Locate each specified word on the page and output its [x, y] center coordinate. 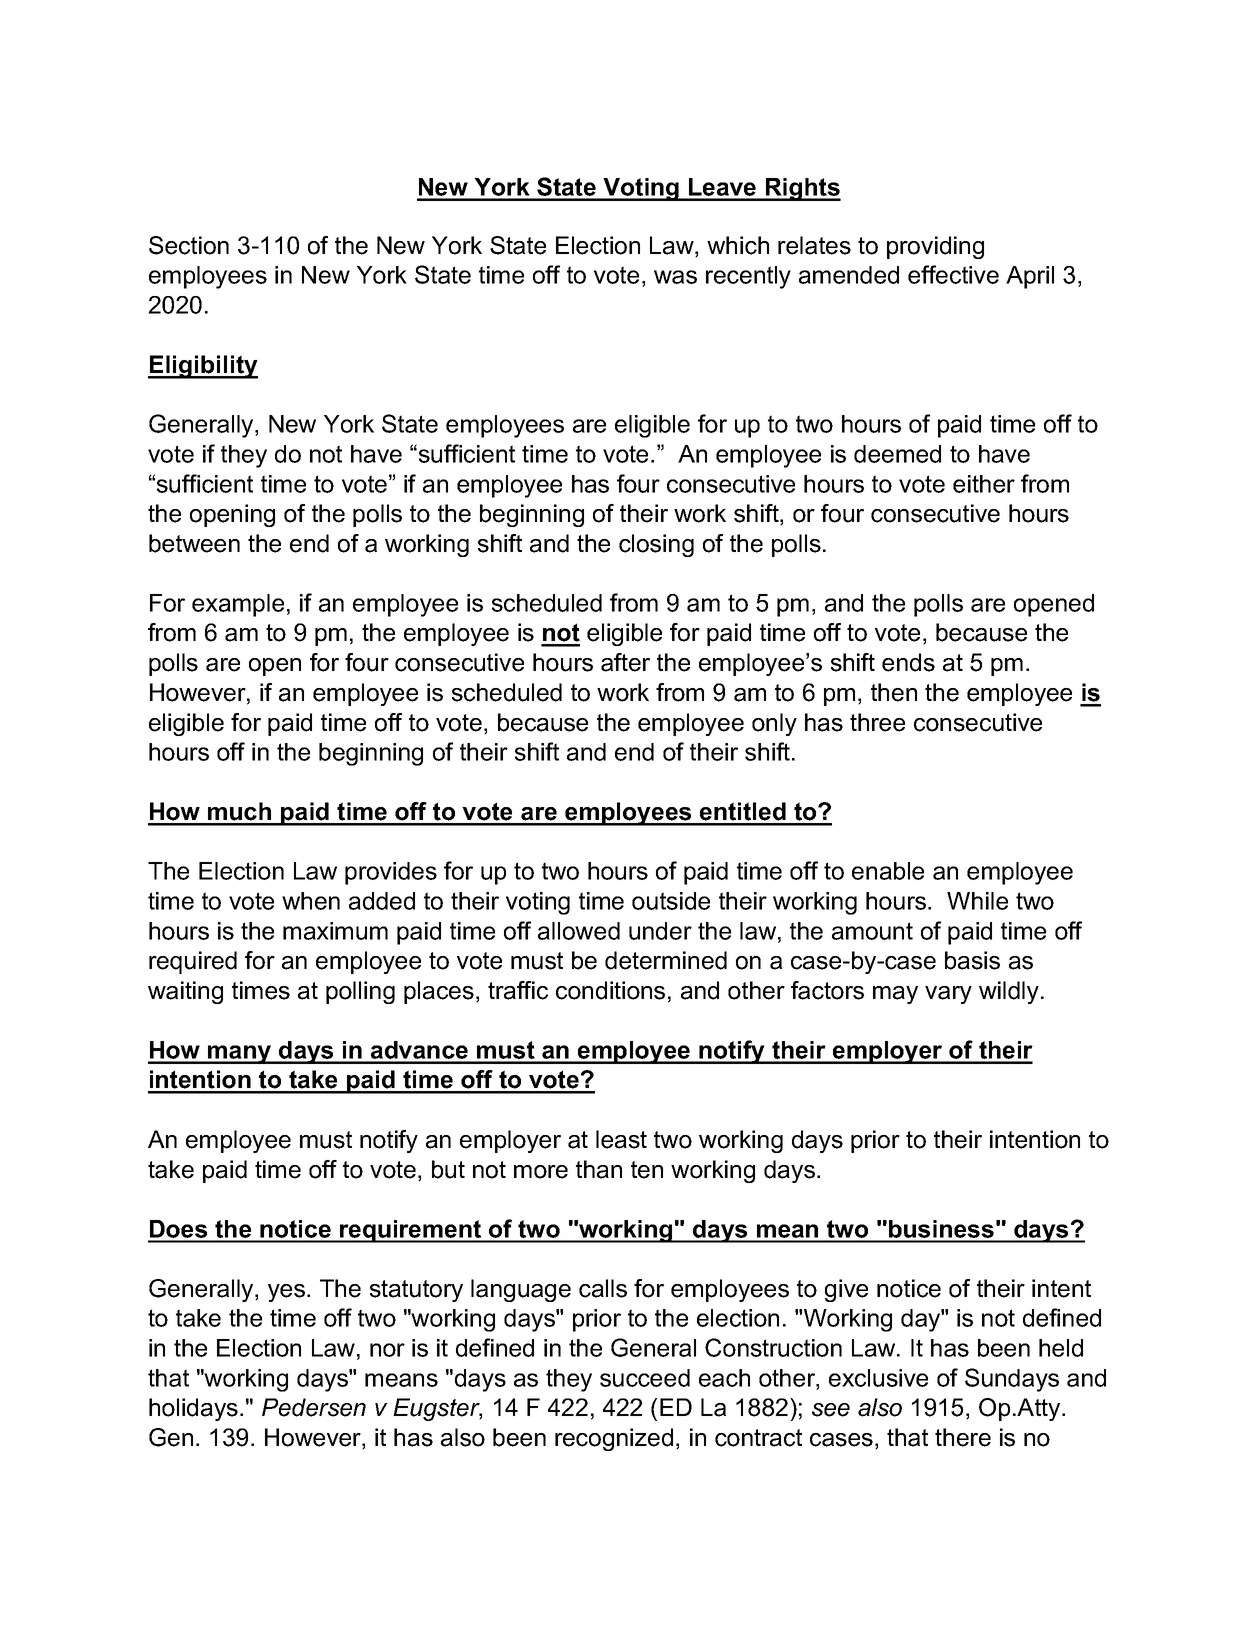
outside [671, 901]
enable [888, 871]
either [984, 484]
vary [948, 995]
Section [189, 245]
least [621, 1139]
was [675, 277]
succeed [645, 1378]
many [240, 1054]
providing [935, 247]
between [194, 543]
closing [656, 545]
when [311, 901]
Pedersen [314, 1407]
